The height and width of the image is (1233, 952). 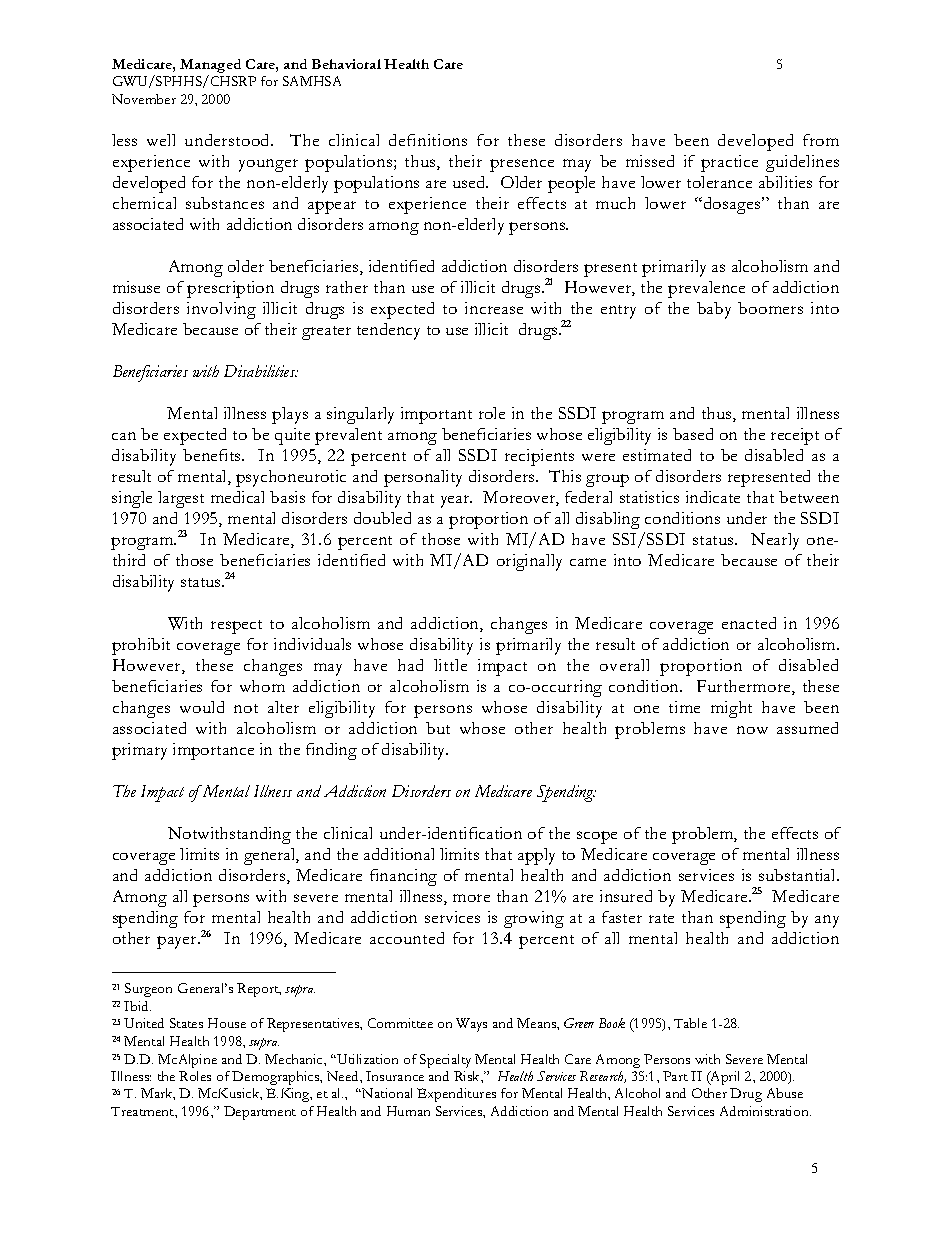 What do you see at coordinates (536, 856) in the image?
I see `apply` at bounding box center [536, 856].
